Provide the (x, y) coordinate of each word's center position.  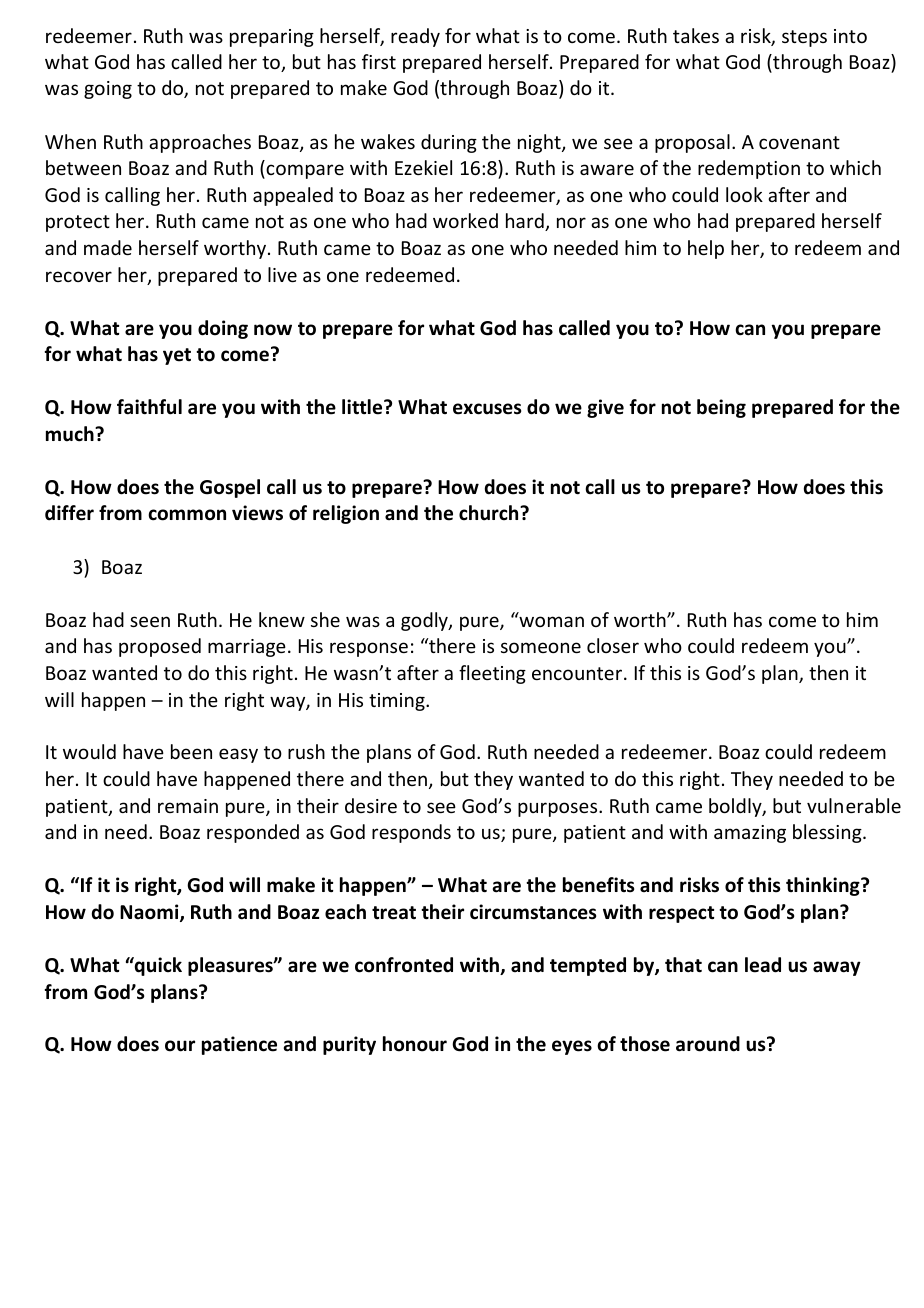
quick (157, 966)
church (490, 513)
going (108, 90)
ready (415, 37)
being (721, 408)
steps (804, 38)
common (187, 515)
